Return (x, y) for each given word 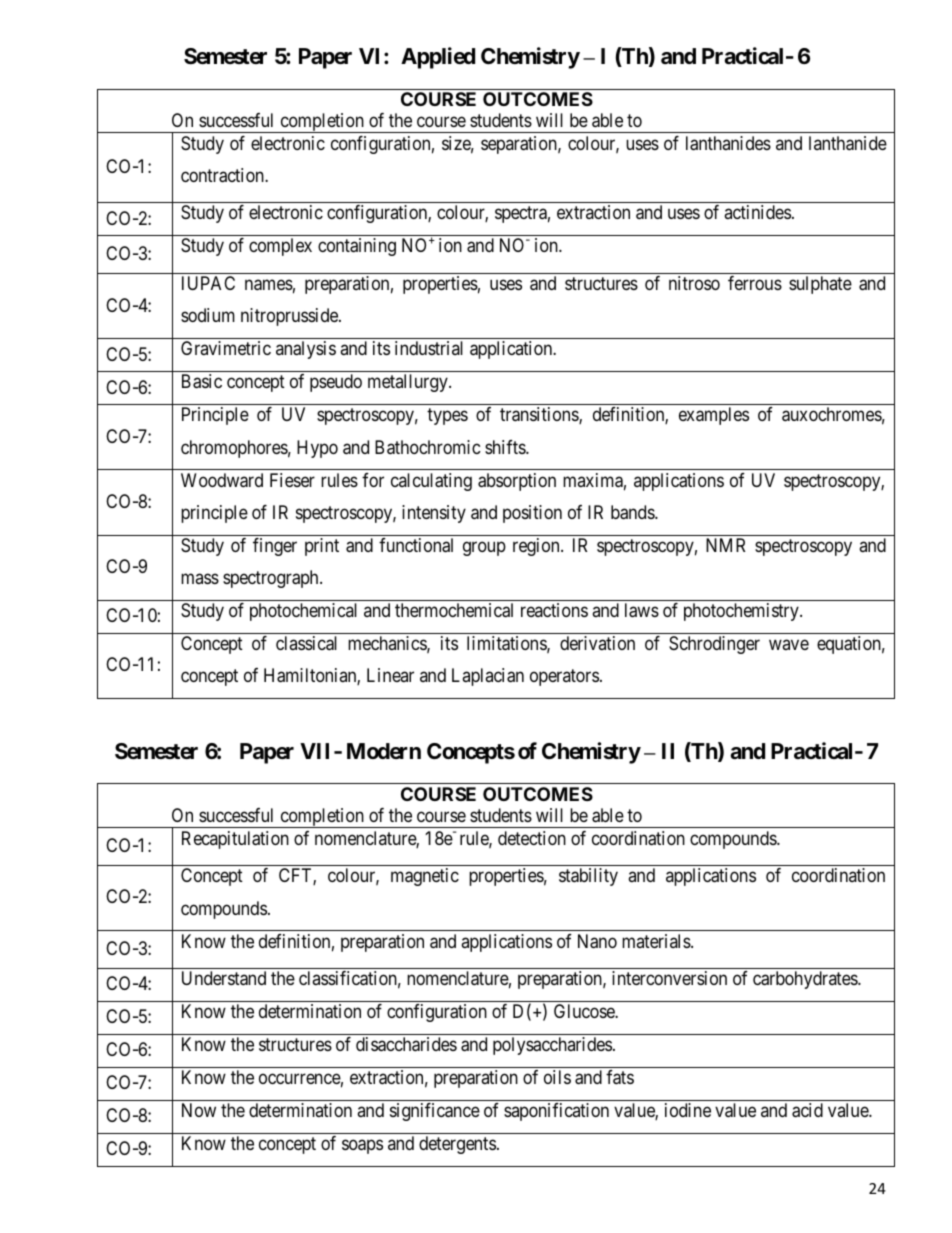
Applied (438, 58)
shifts (506, 447)
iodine (688, 1110)
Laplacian (488, 677)
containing (357, 247)
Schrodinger (714, 645)
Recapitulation (235, 840)
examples (714, 416)
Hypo (317, 449)
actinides (757, 212)
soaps (362, 1147)
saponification (556, 1112)
